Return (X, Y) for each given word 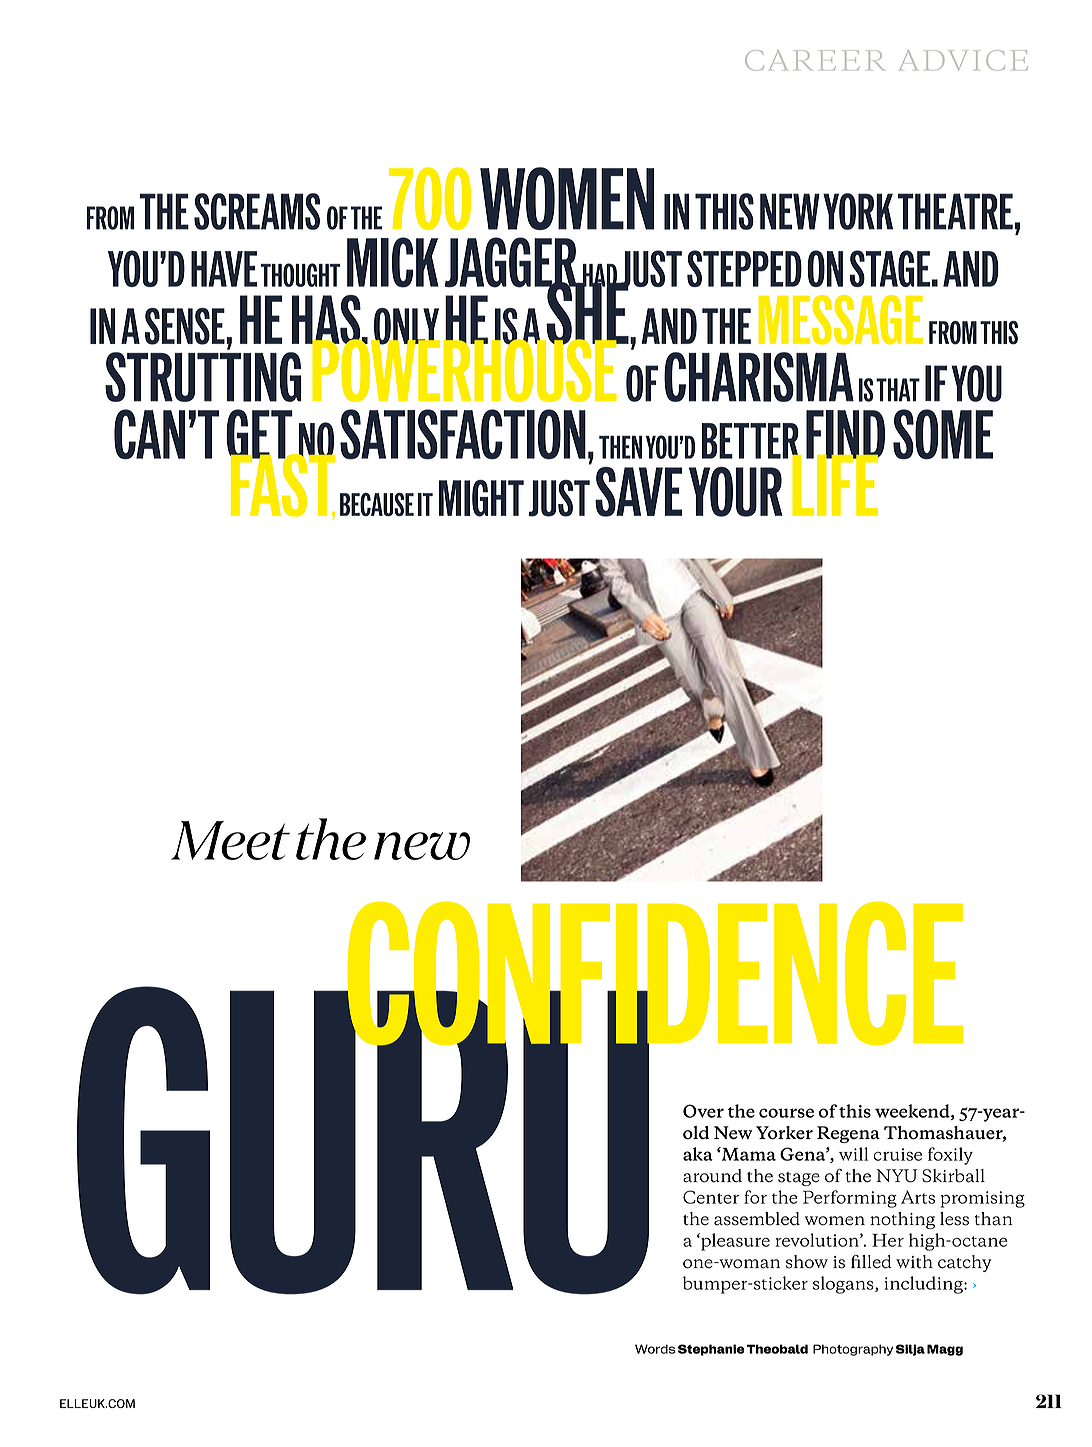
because (377, 504)
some (943, 434)
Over (703, 1111)
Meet (230, 840)
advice (964, 60)
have (224, 269)
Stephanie (711, 1350)
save (638, 492)
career (814, 60)
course (786, 1113)
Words (655, 1349)
